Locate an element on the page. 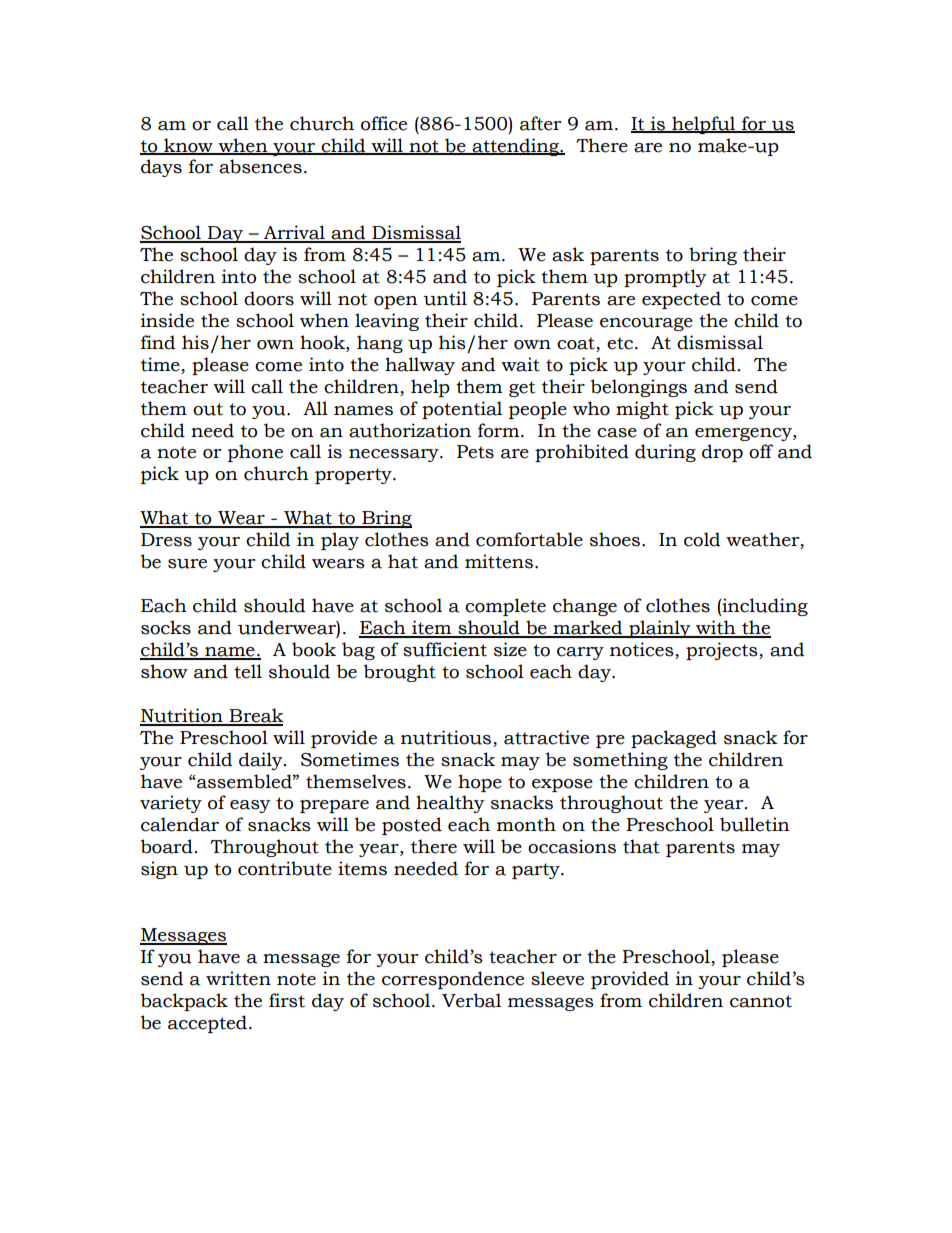  absences is located at coordinates (260, 166).
